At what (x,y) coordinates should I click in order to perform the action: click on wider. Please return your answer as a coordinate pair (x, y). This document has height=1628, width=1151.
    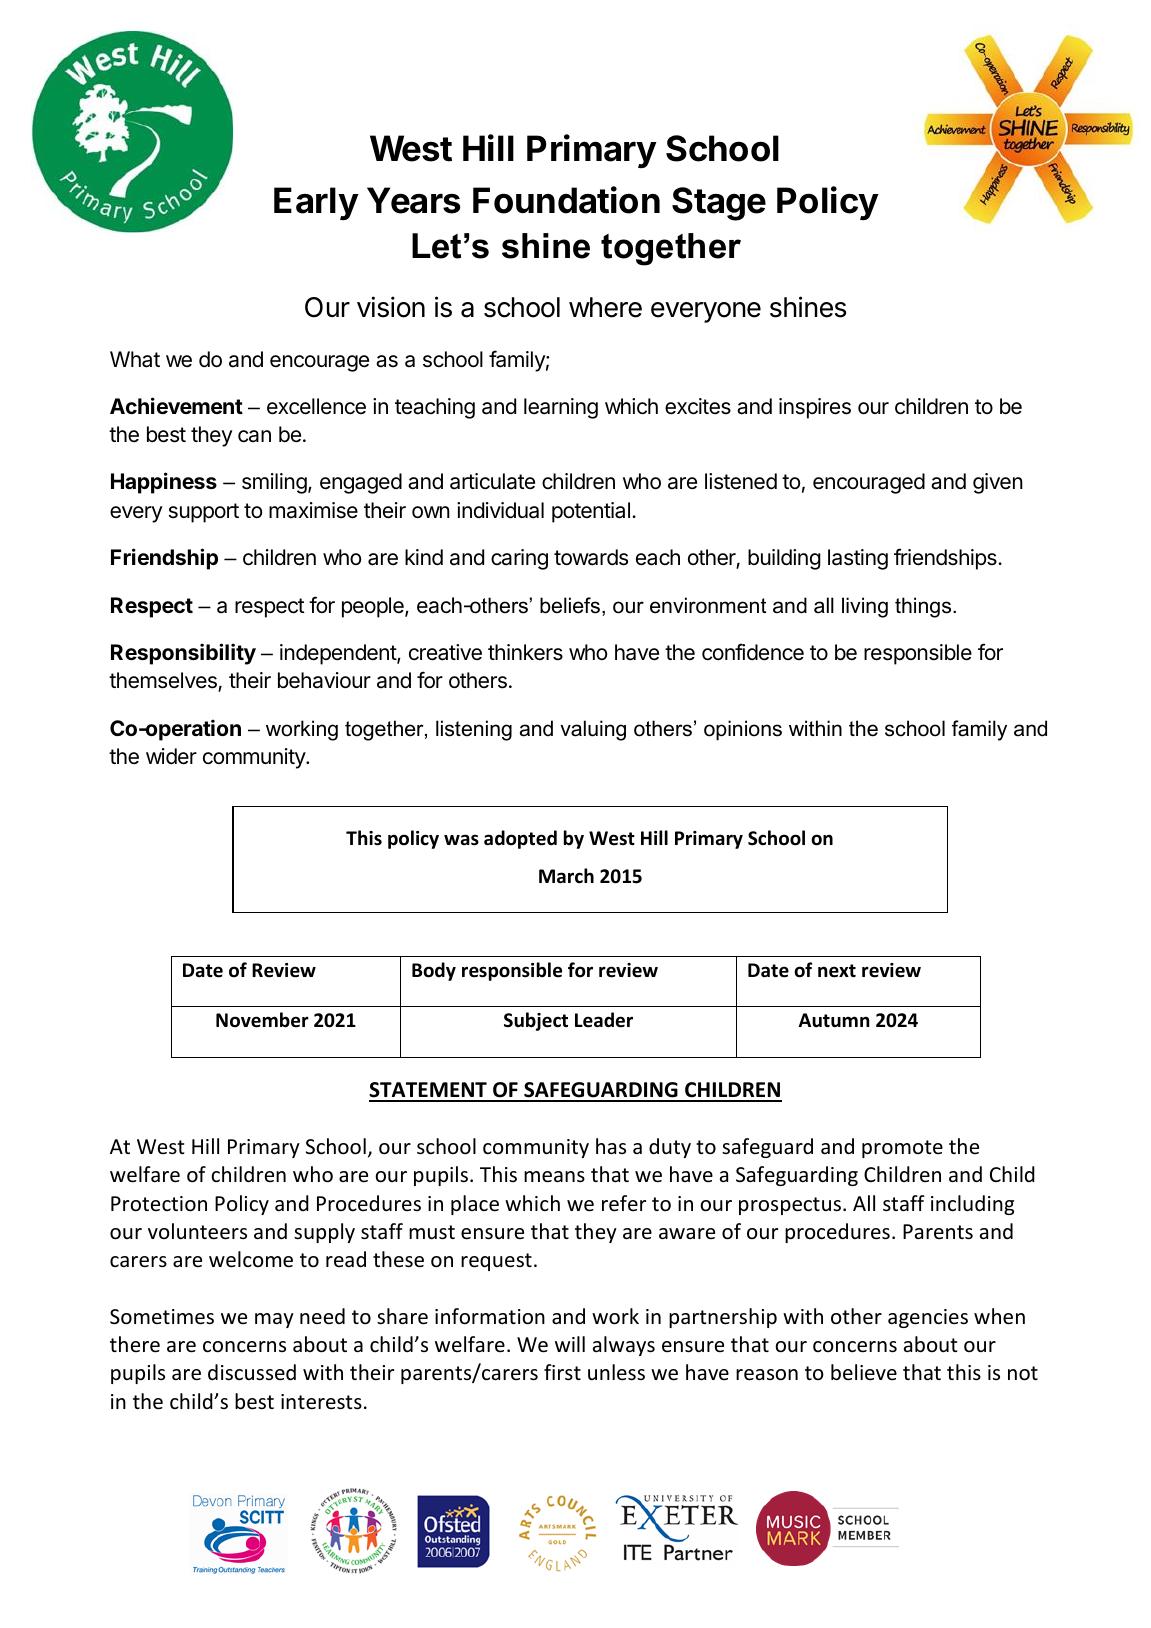
    Looking at the image, I should click on (171, 756).
